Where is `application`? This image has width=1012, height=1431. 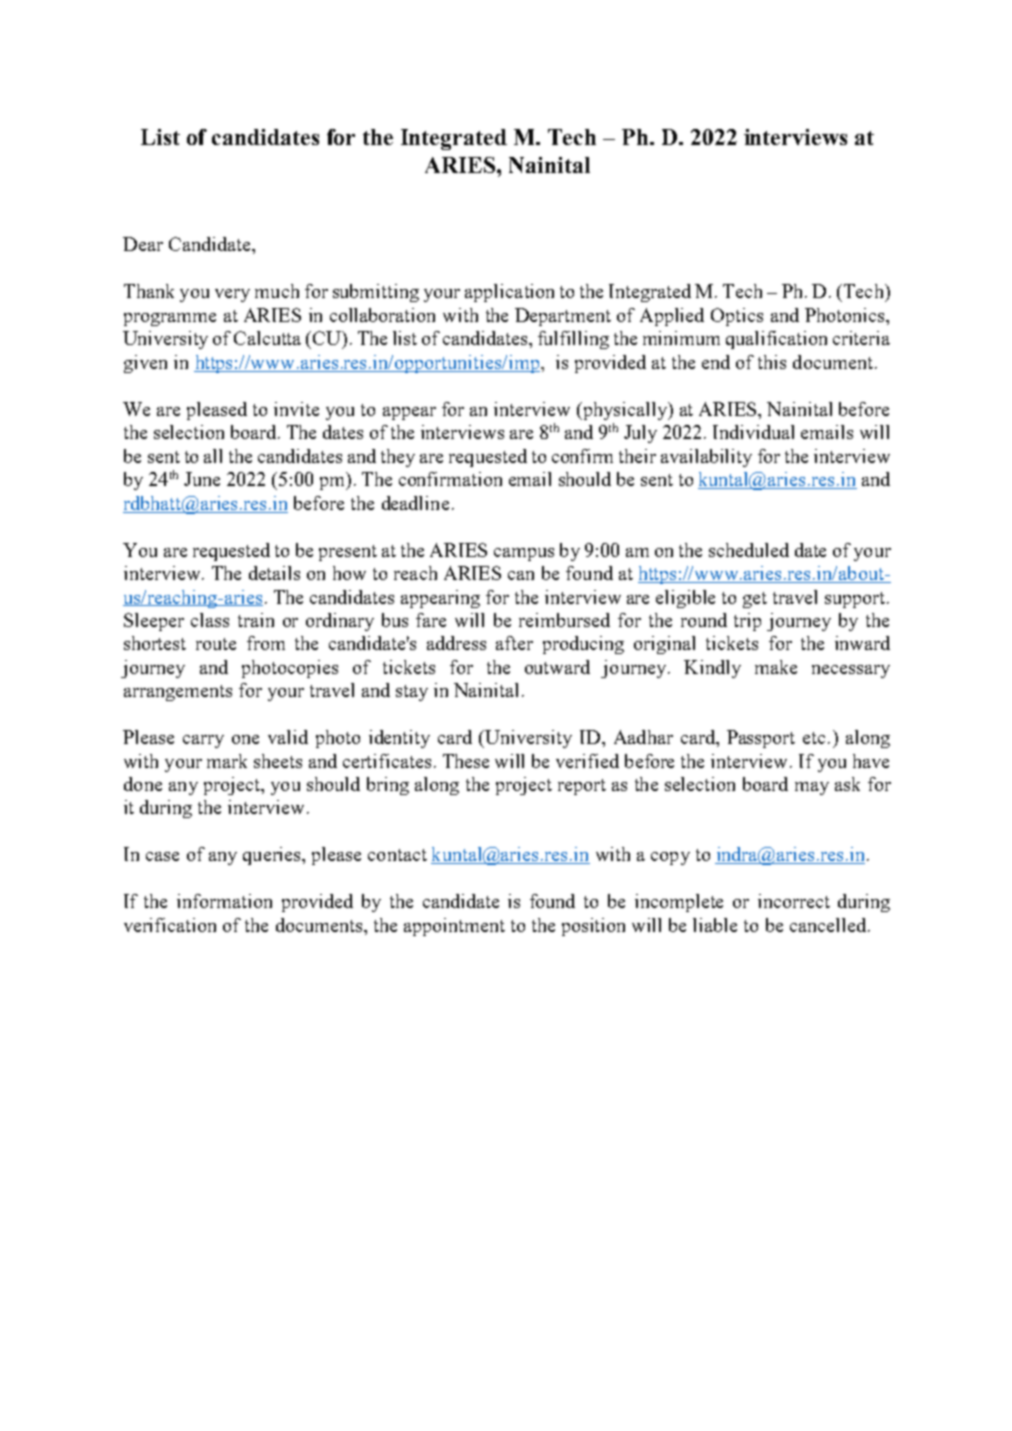 application is located at coordinates (509, 293).
